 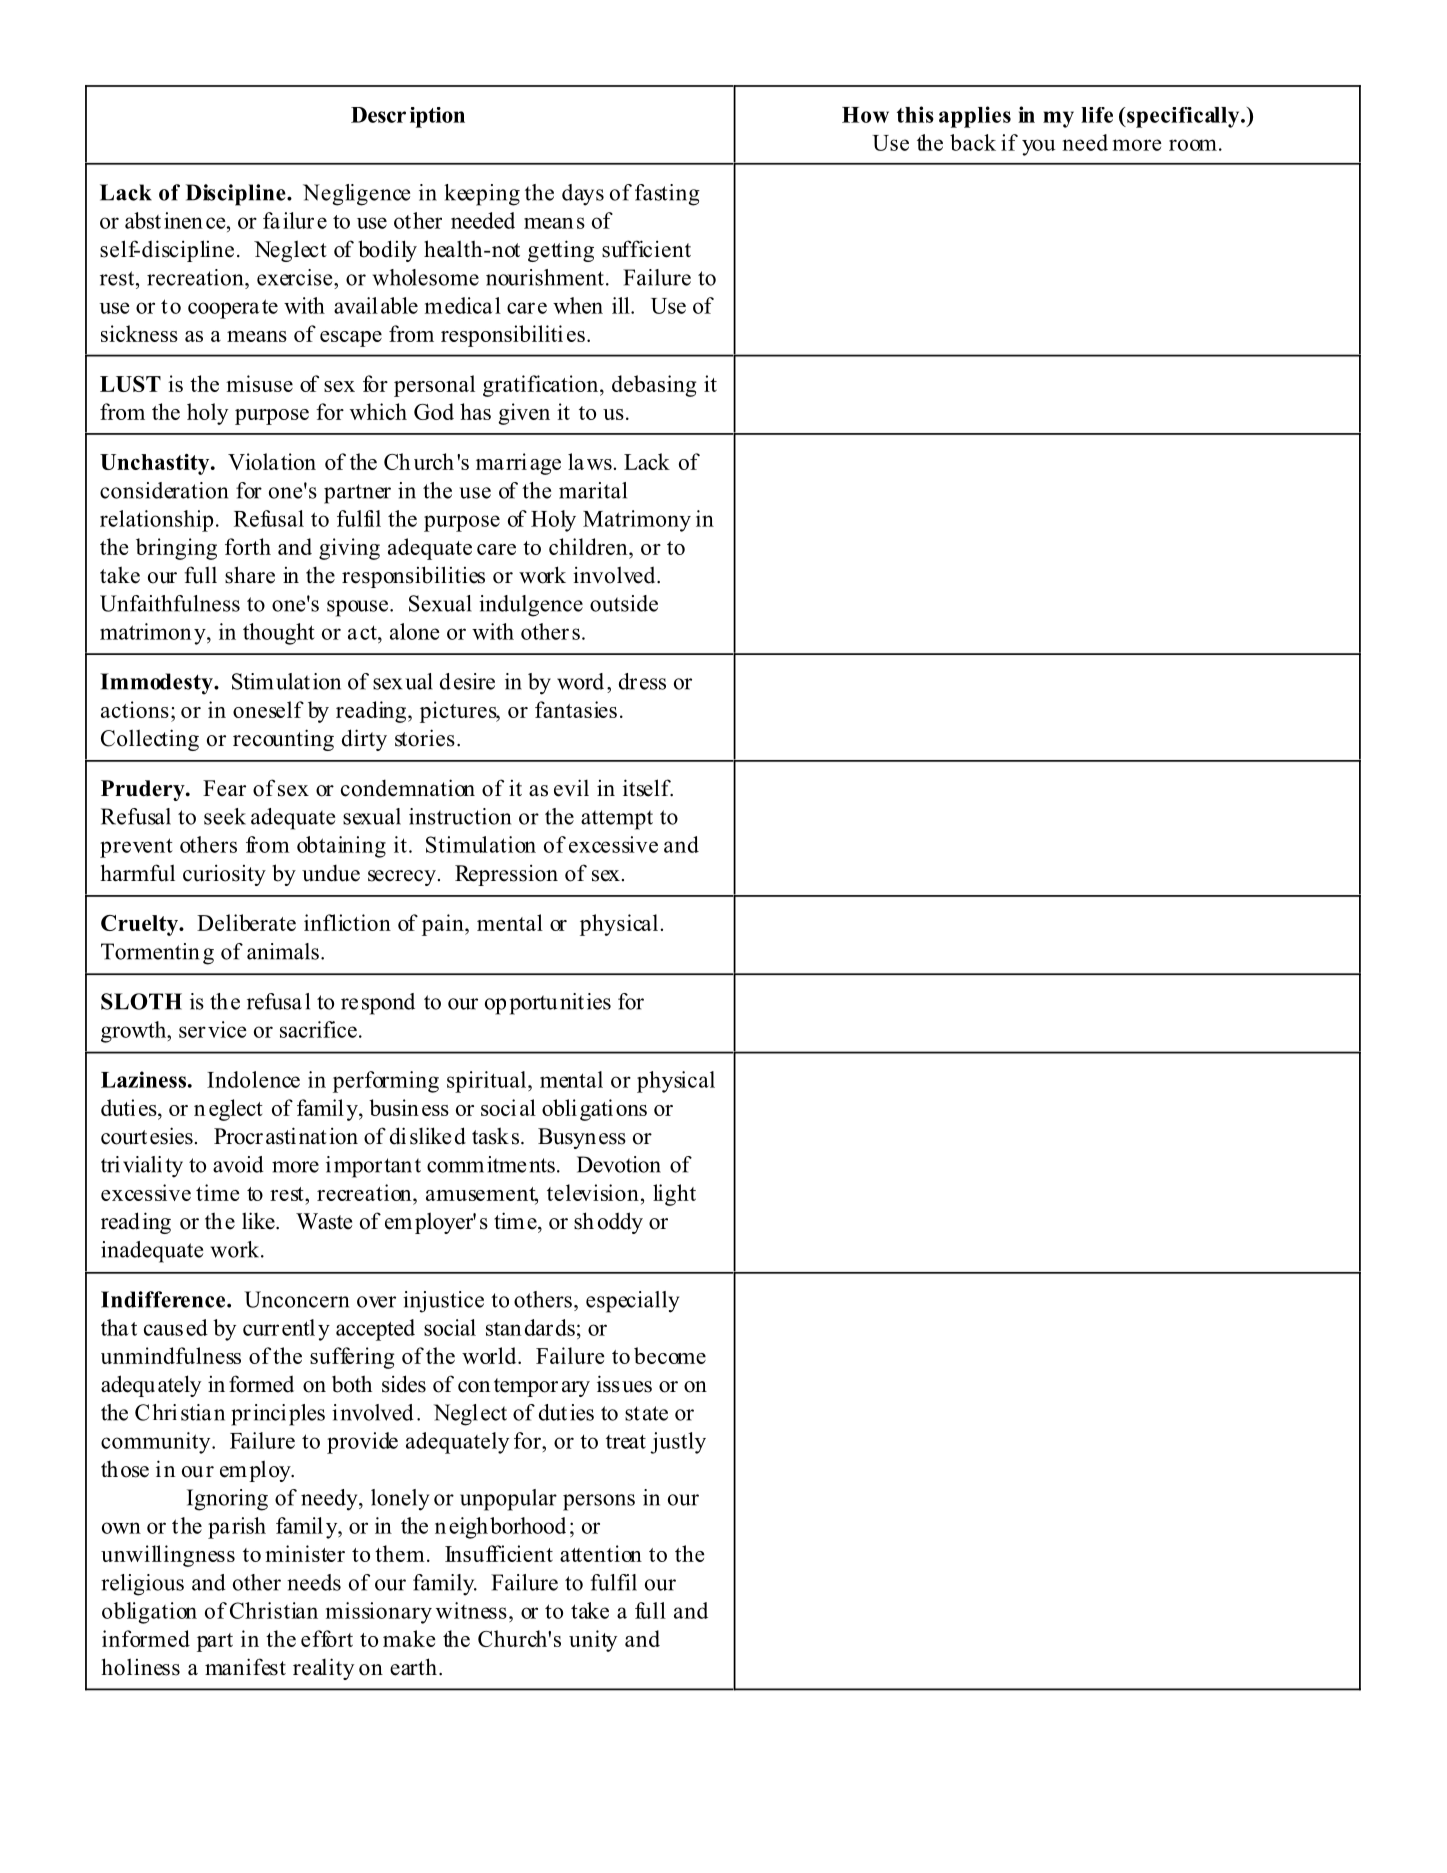 I want to click on fasting, so click(x=667, y=195).
